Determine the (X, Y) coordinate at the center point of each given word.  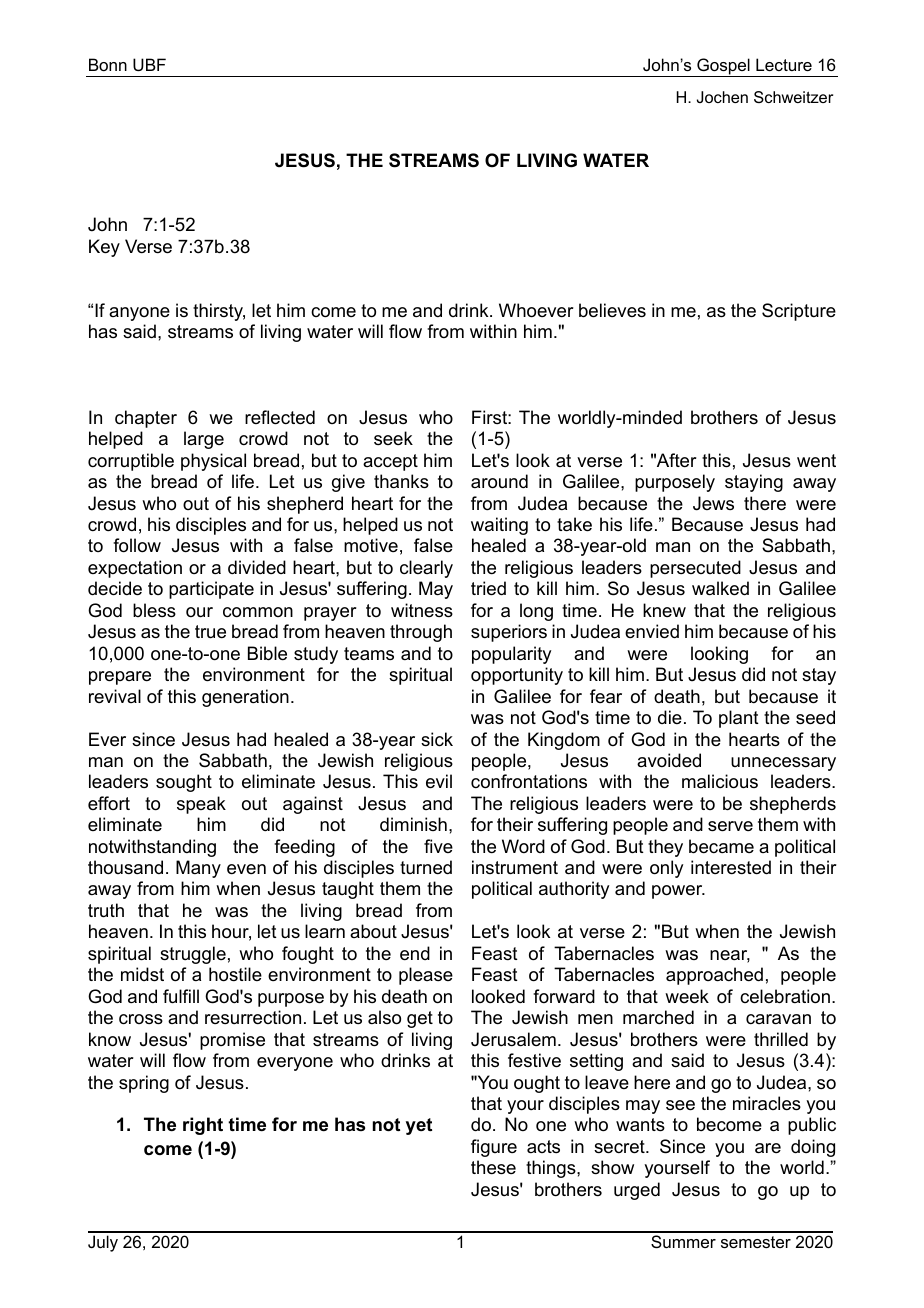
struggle (193, 955)
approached (714, 976)
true (210, 632)
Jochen (722, 97)
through (421, 633)
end (415, 953)
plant (739, 719)
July (103, 1243)
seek (393, 438)
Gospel (723, 67)
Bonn (108, 64)
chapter (146, 419)
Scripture (799, 312)
